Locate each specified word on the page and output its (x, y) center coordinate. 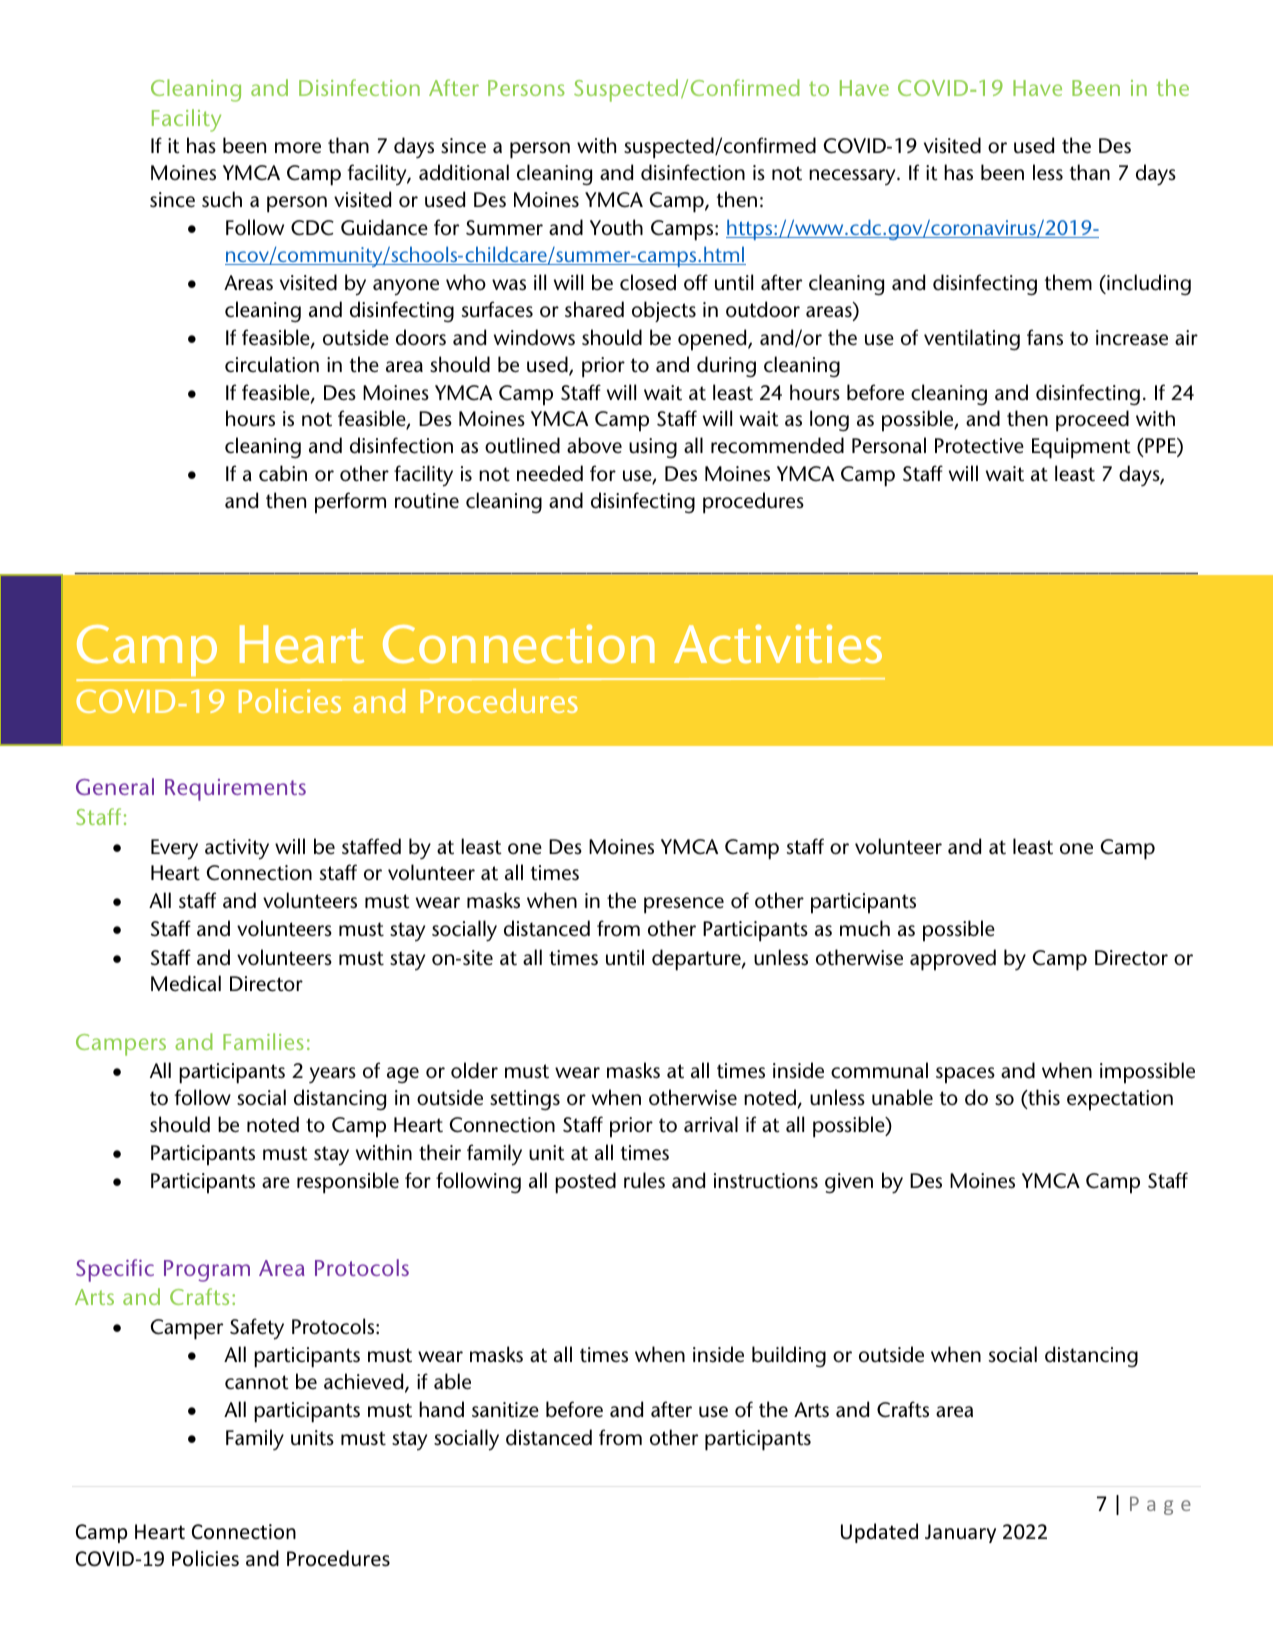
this (1043, 1098)
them (1068, 282)
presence (684, 905)
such (222, 199)
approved (953, 960)
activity (237, 849)
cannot (257, 1382)
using (653, 448)
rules (644, 1180)
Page (1160, 1505)
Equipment (1081, 448)
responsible (348, 1183)
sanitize (505, 1410)
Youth (616, 227)
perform (350, 503)
